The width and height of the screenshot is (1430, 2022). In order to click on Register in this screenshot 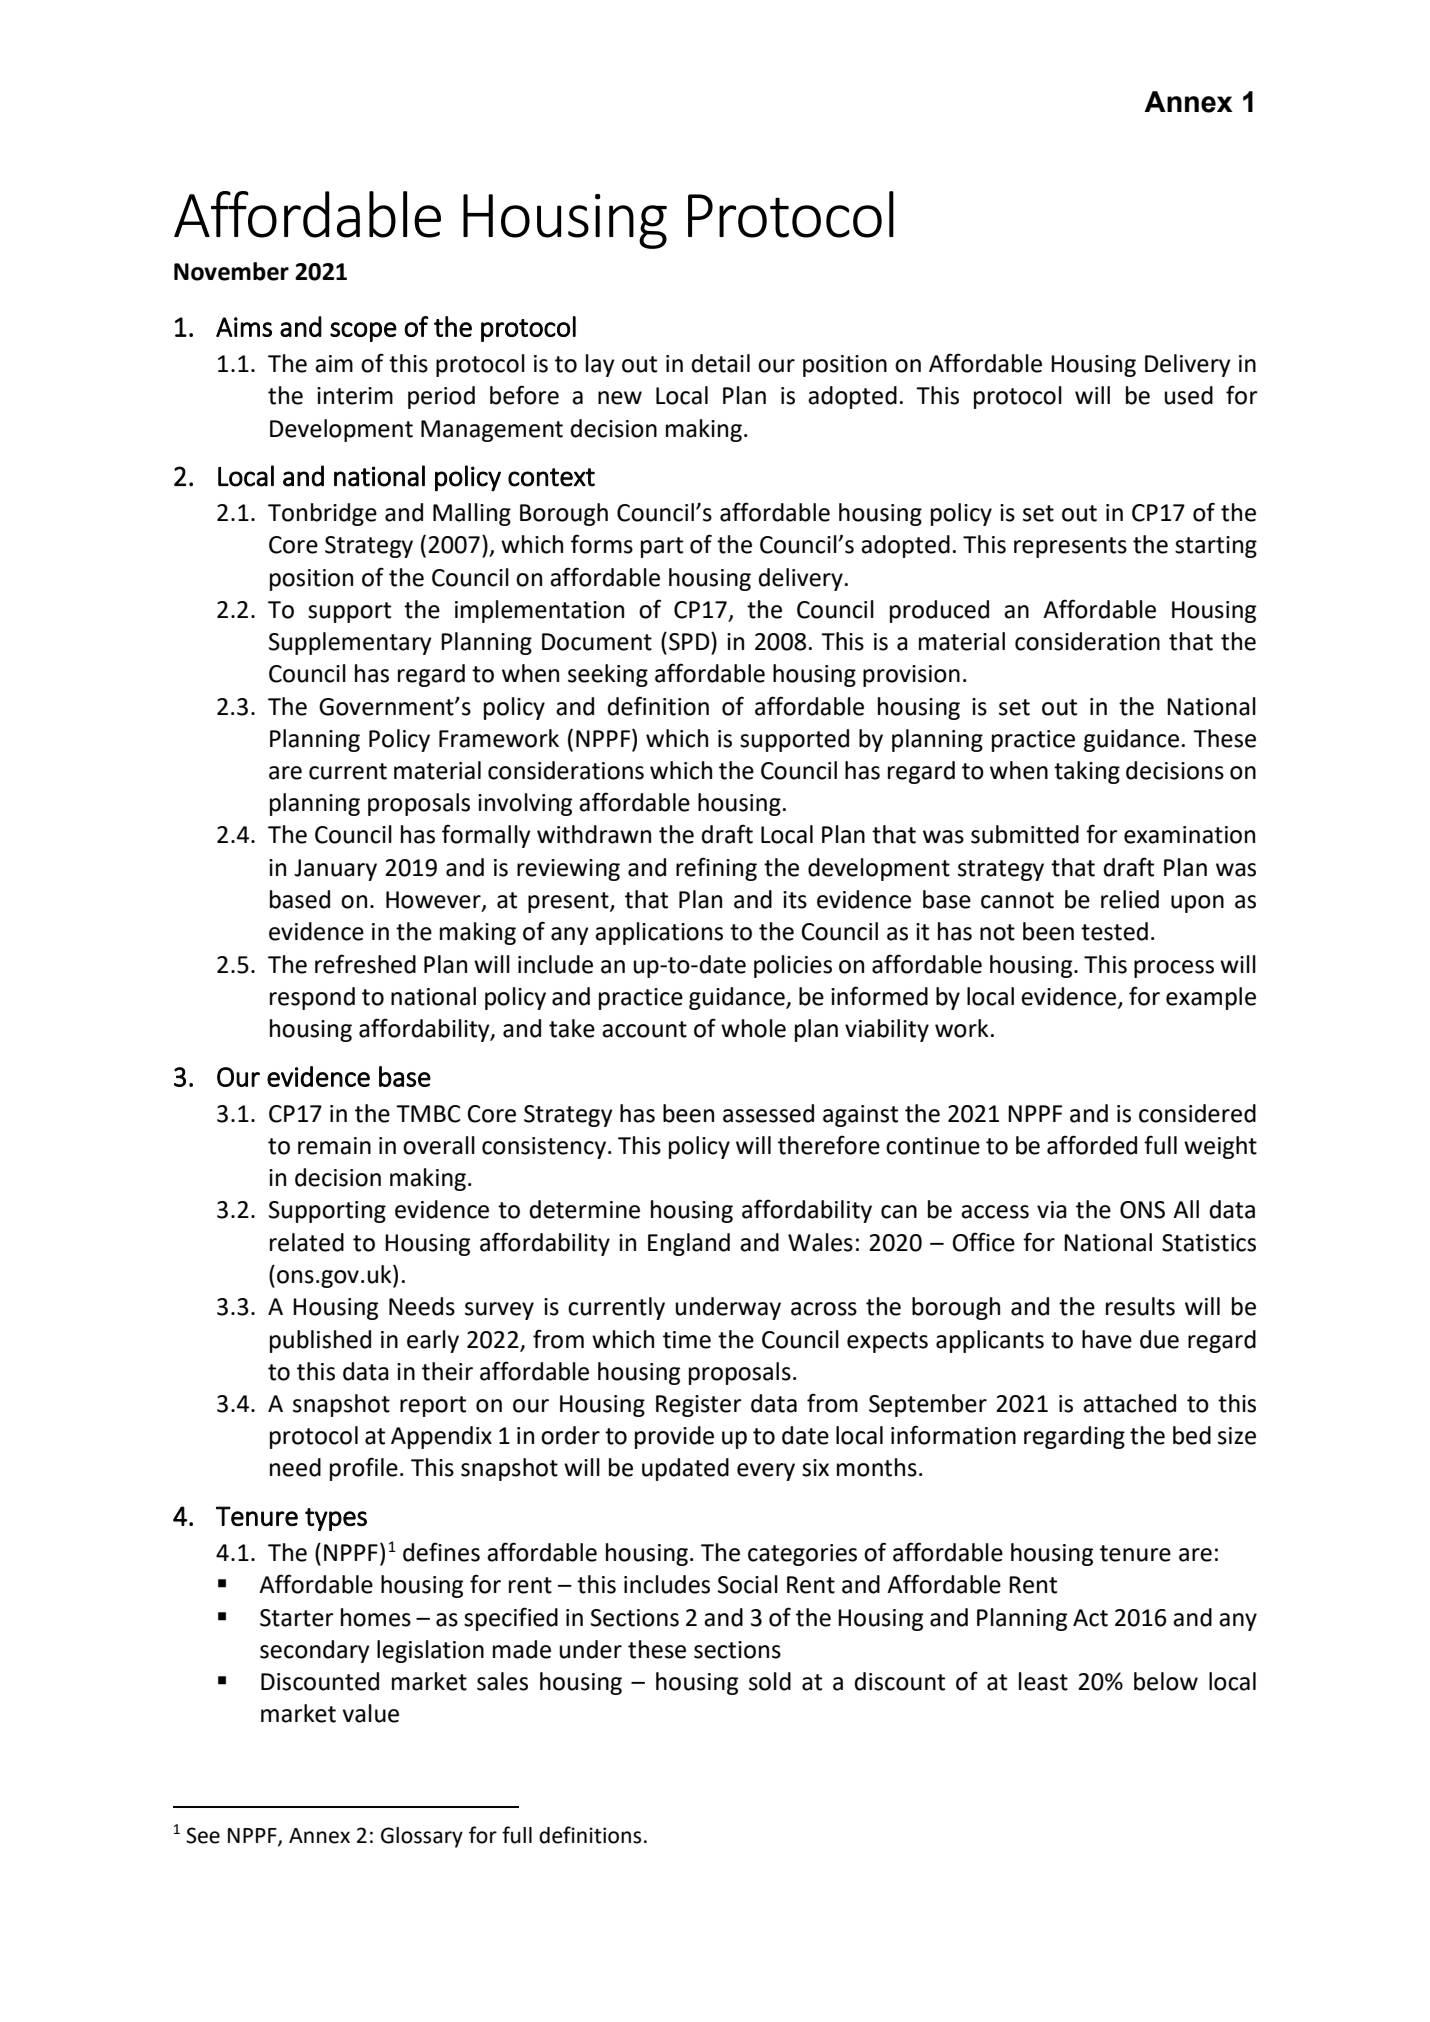, I will do `click(699, 1406)`.
